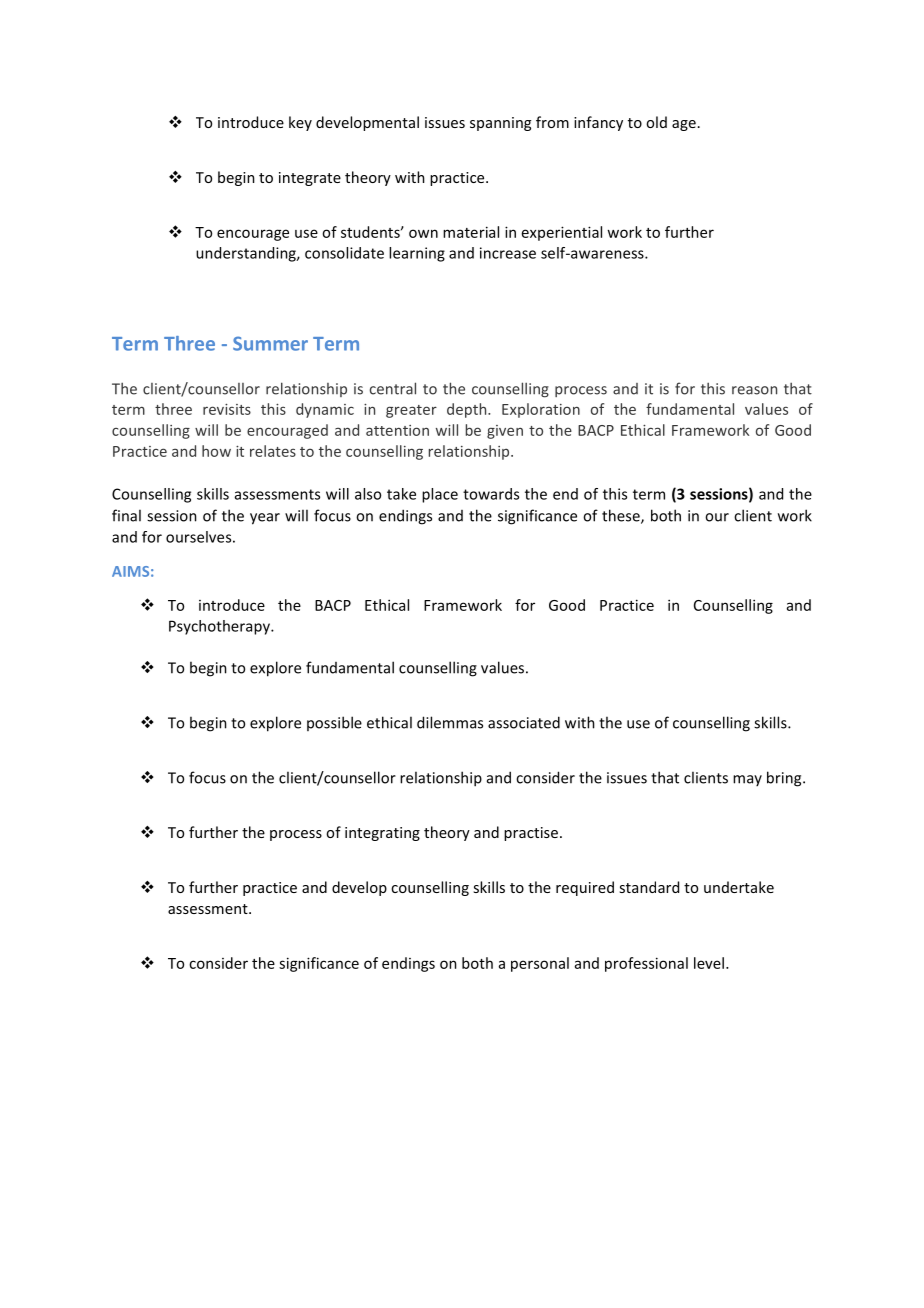 This screenshot has width=924, height=1308. Describe the element at coordinates (440, 495) in the screenshot. I see `place` at that location.
